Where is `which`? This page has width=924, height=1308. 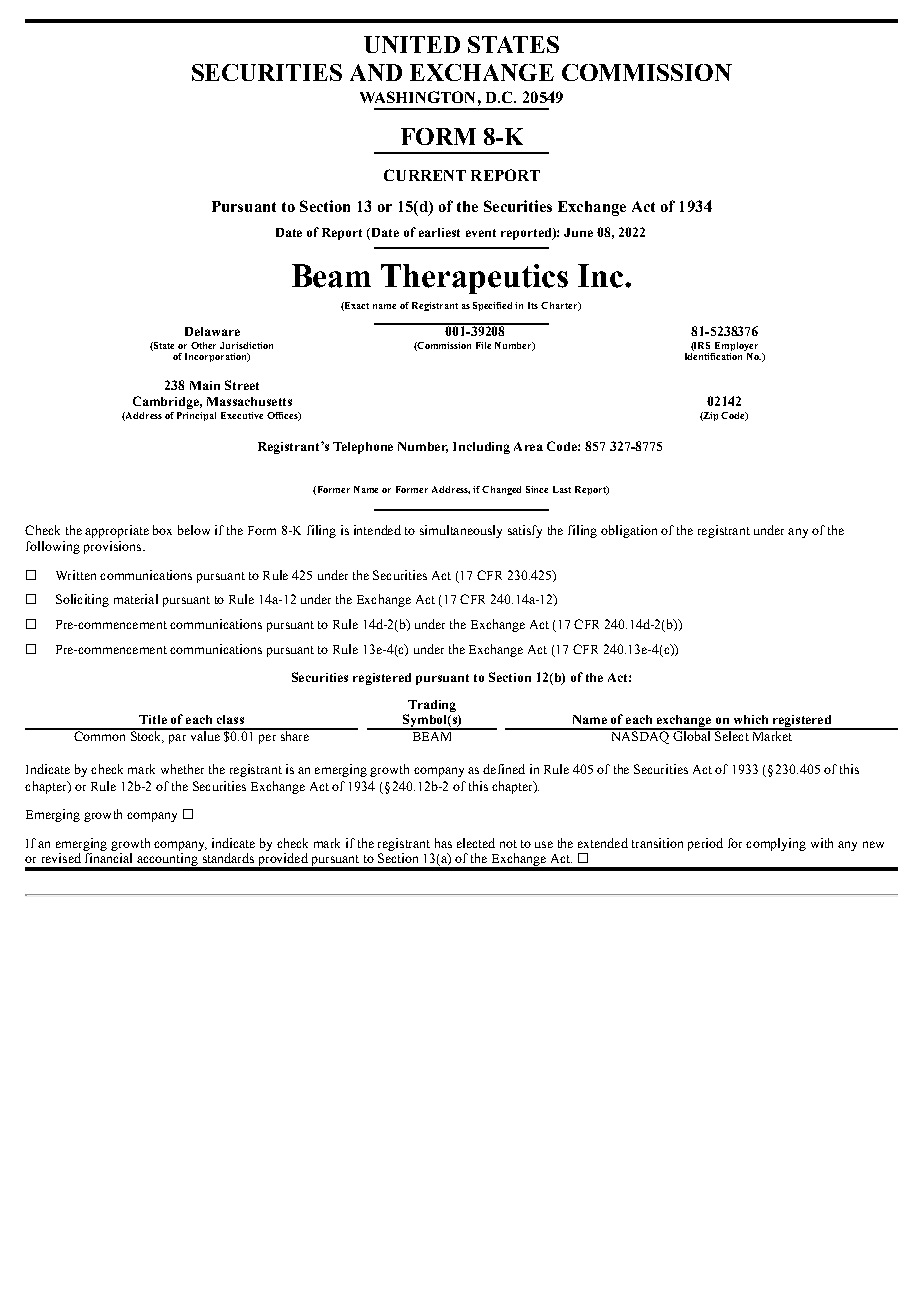 which is located at coordinates (751, 719).
